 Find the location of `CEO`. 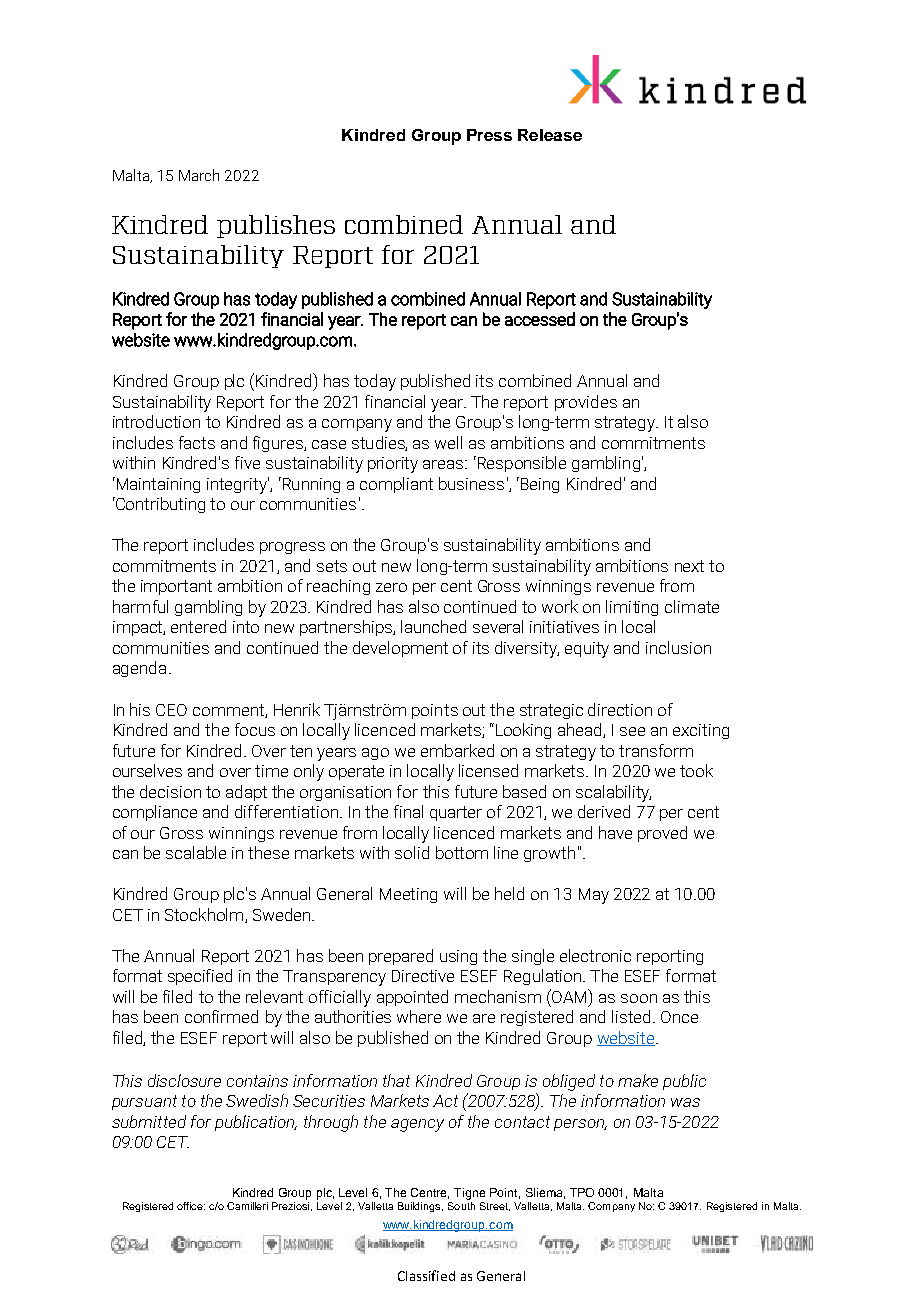

CEO is located at coordinates (171, 710).
